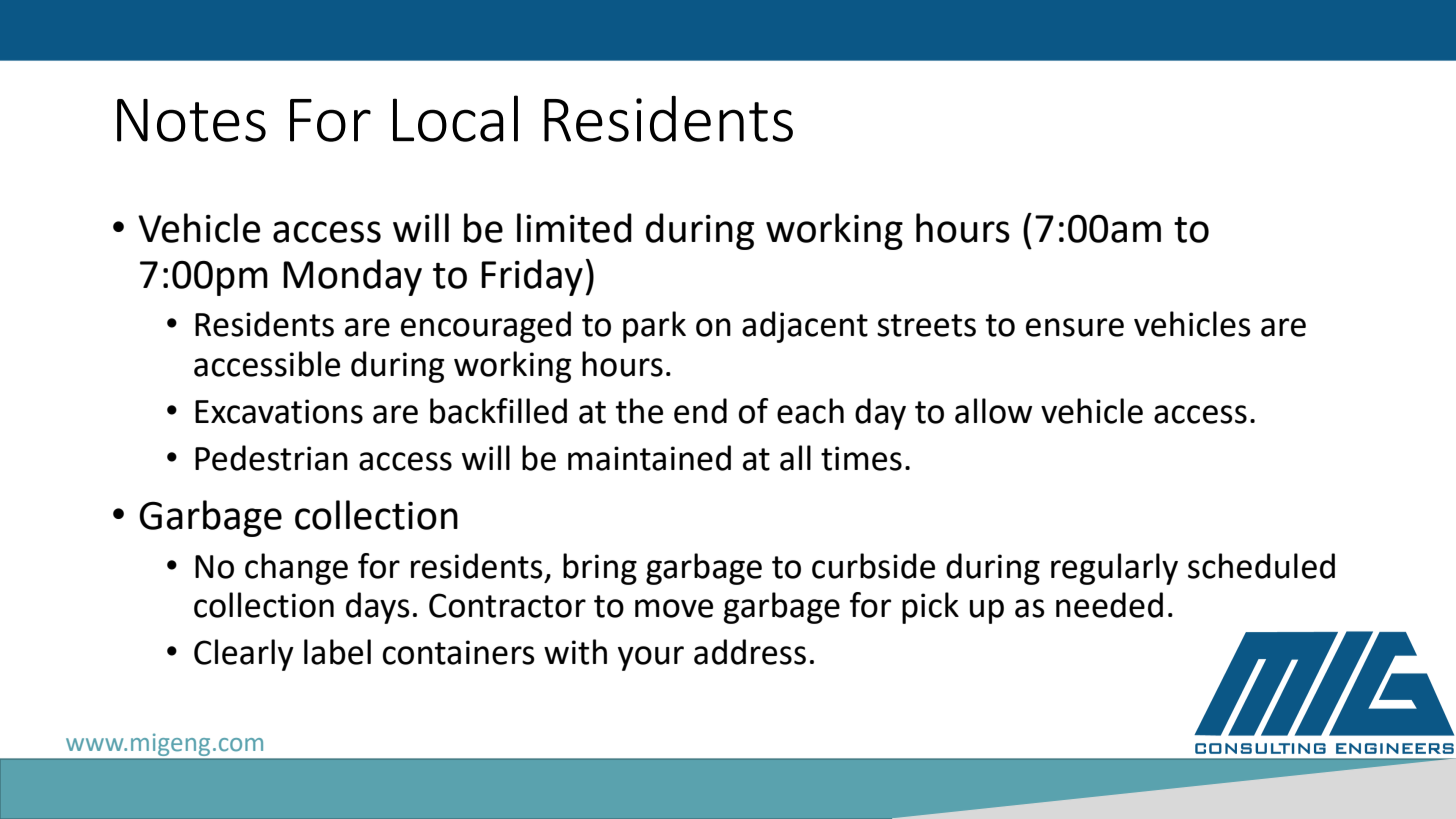 The width and height of the page is (1456, 819). I want to click on park, so click(654, 327).
